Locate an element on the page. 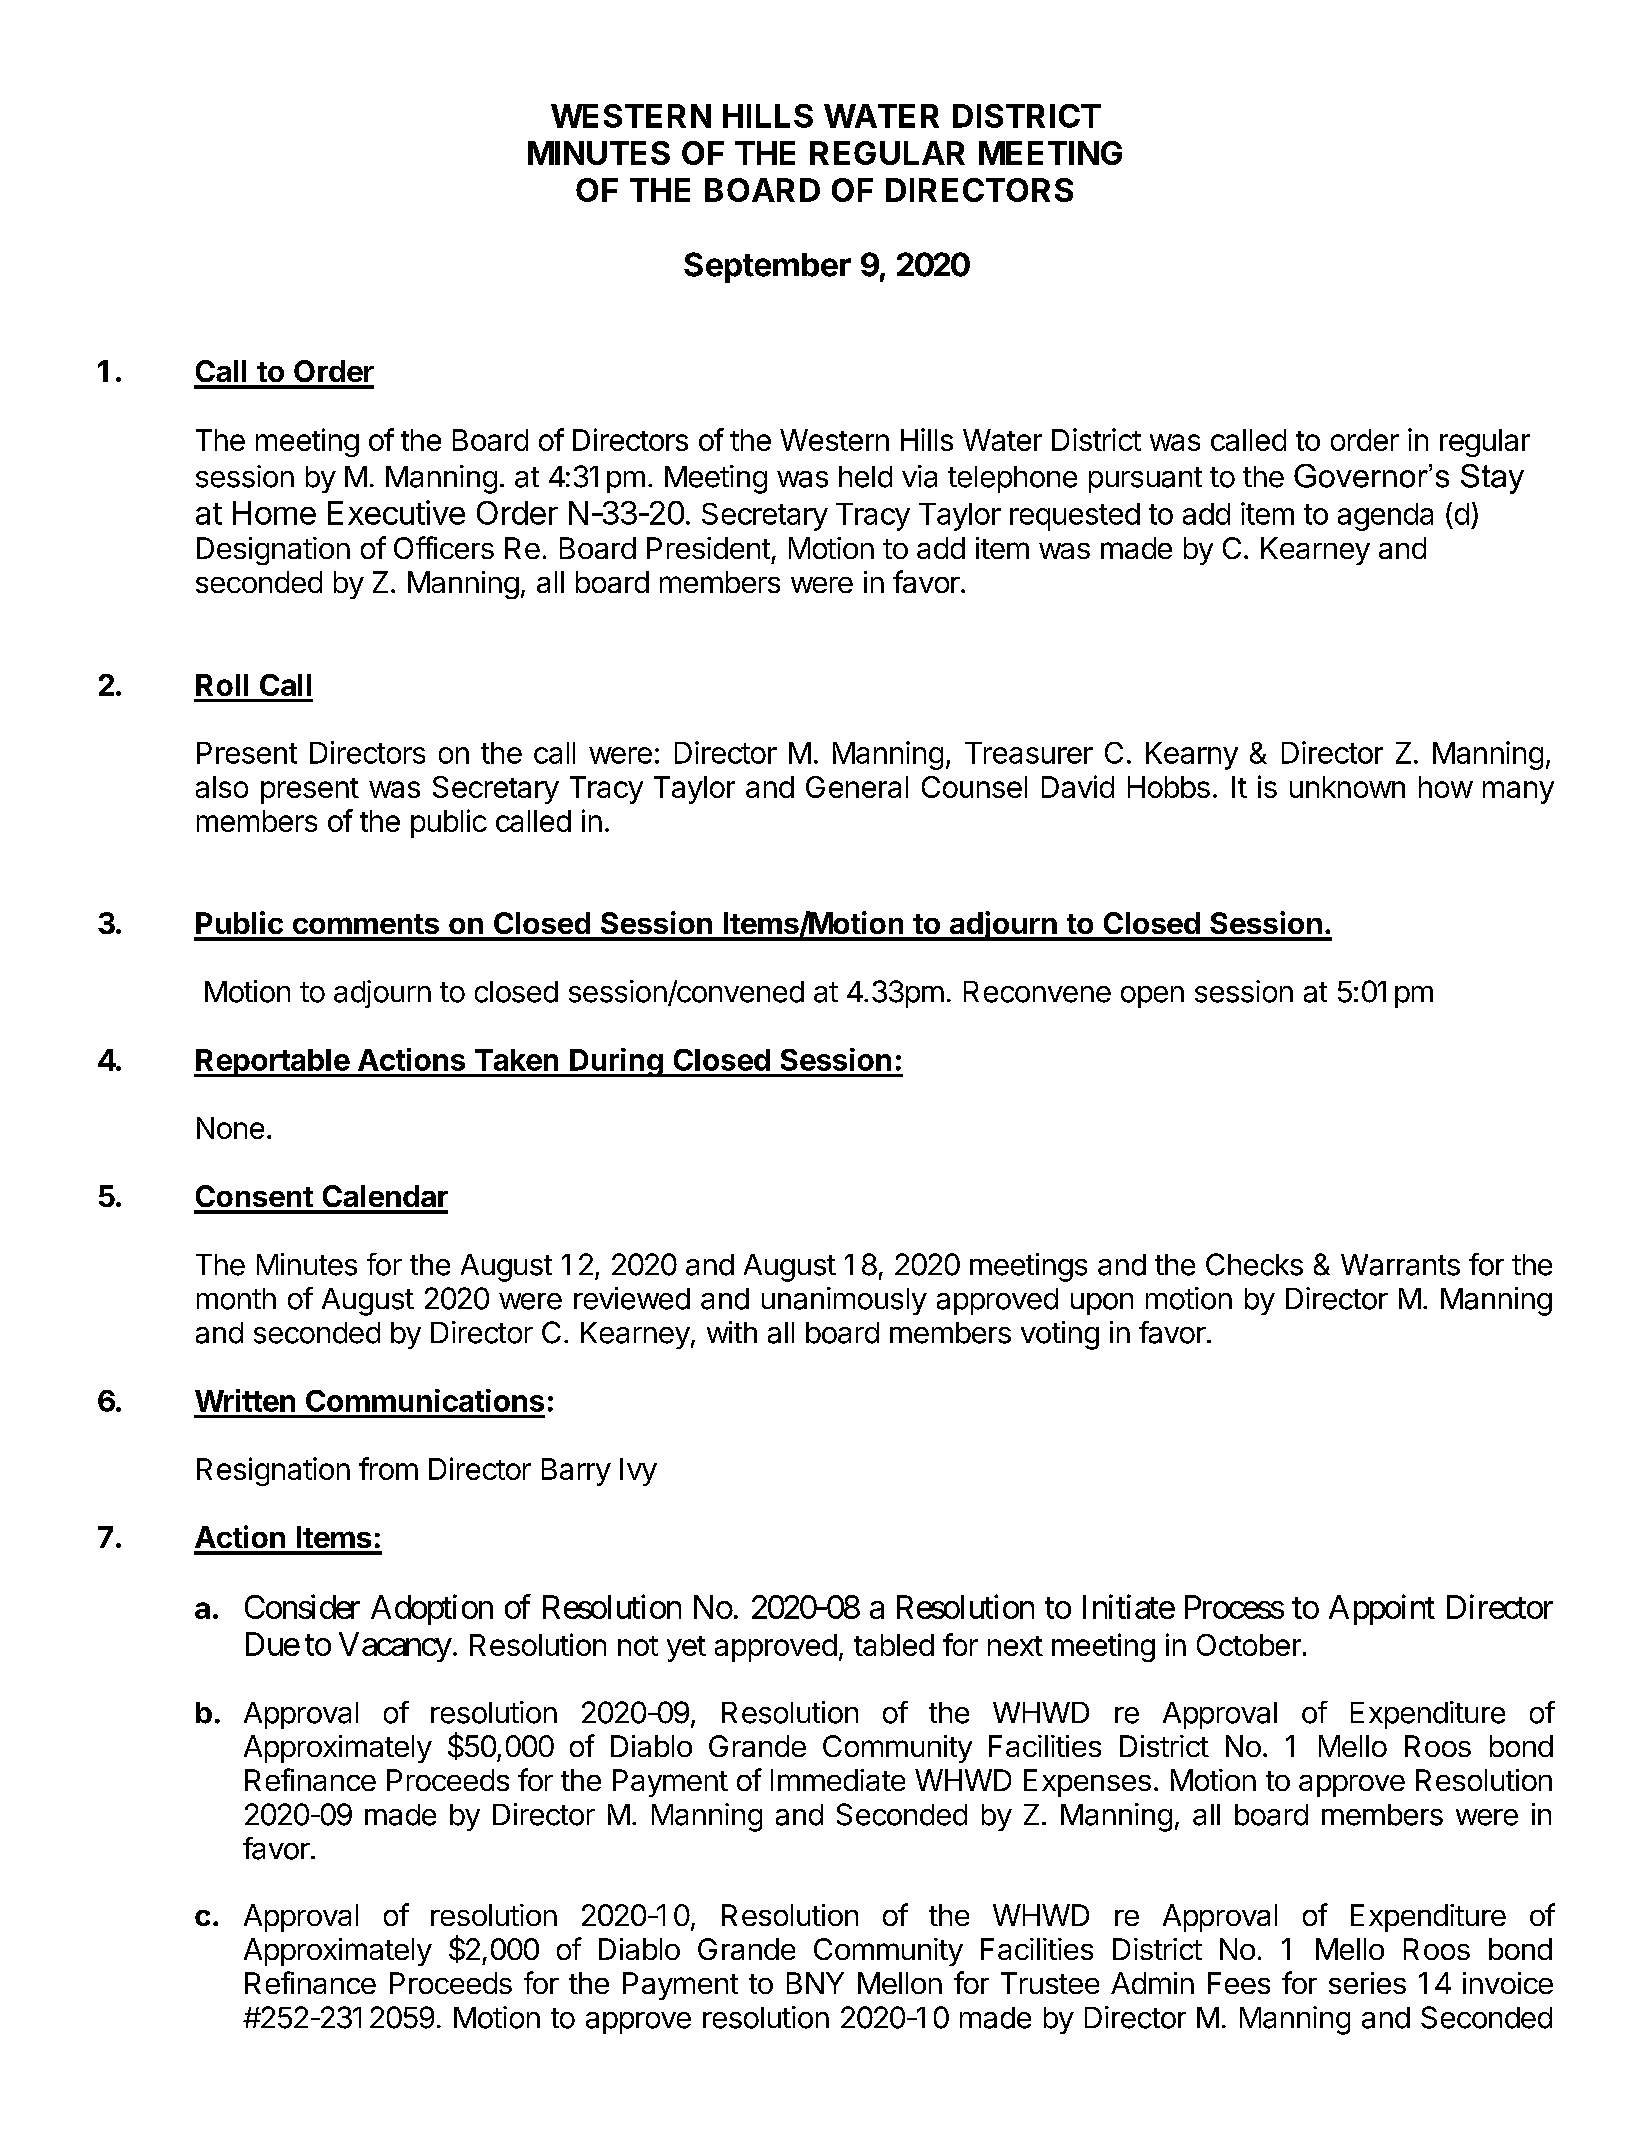  agenda is located at coordinates (1385, 517).
